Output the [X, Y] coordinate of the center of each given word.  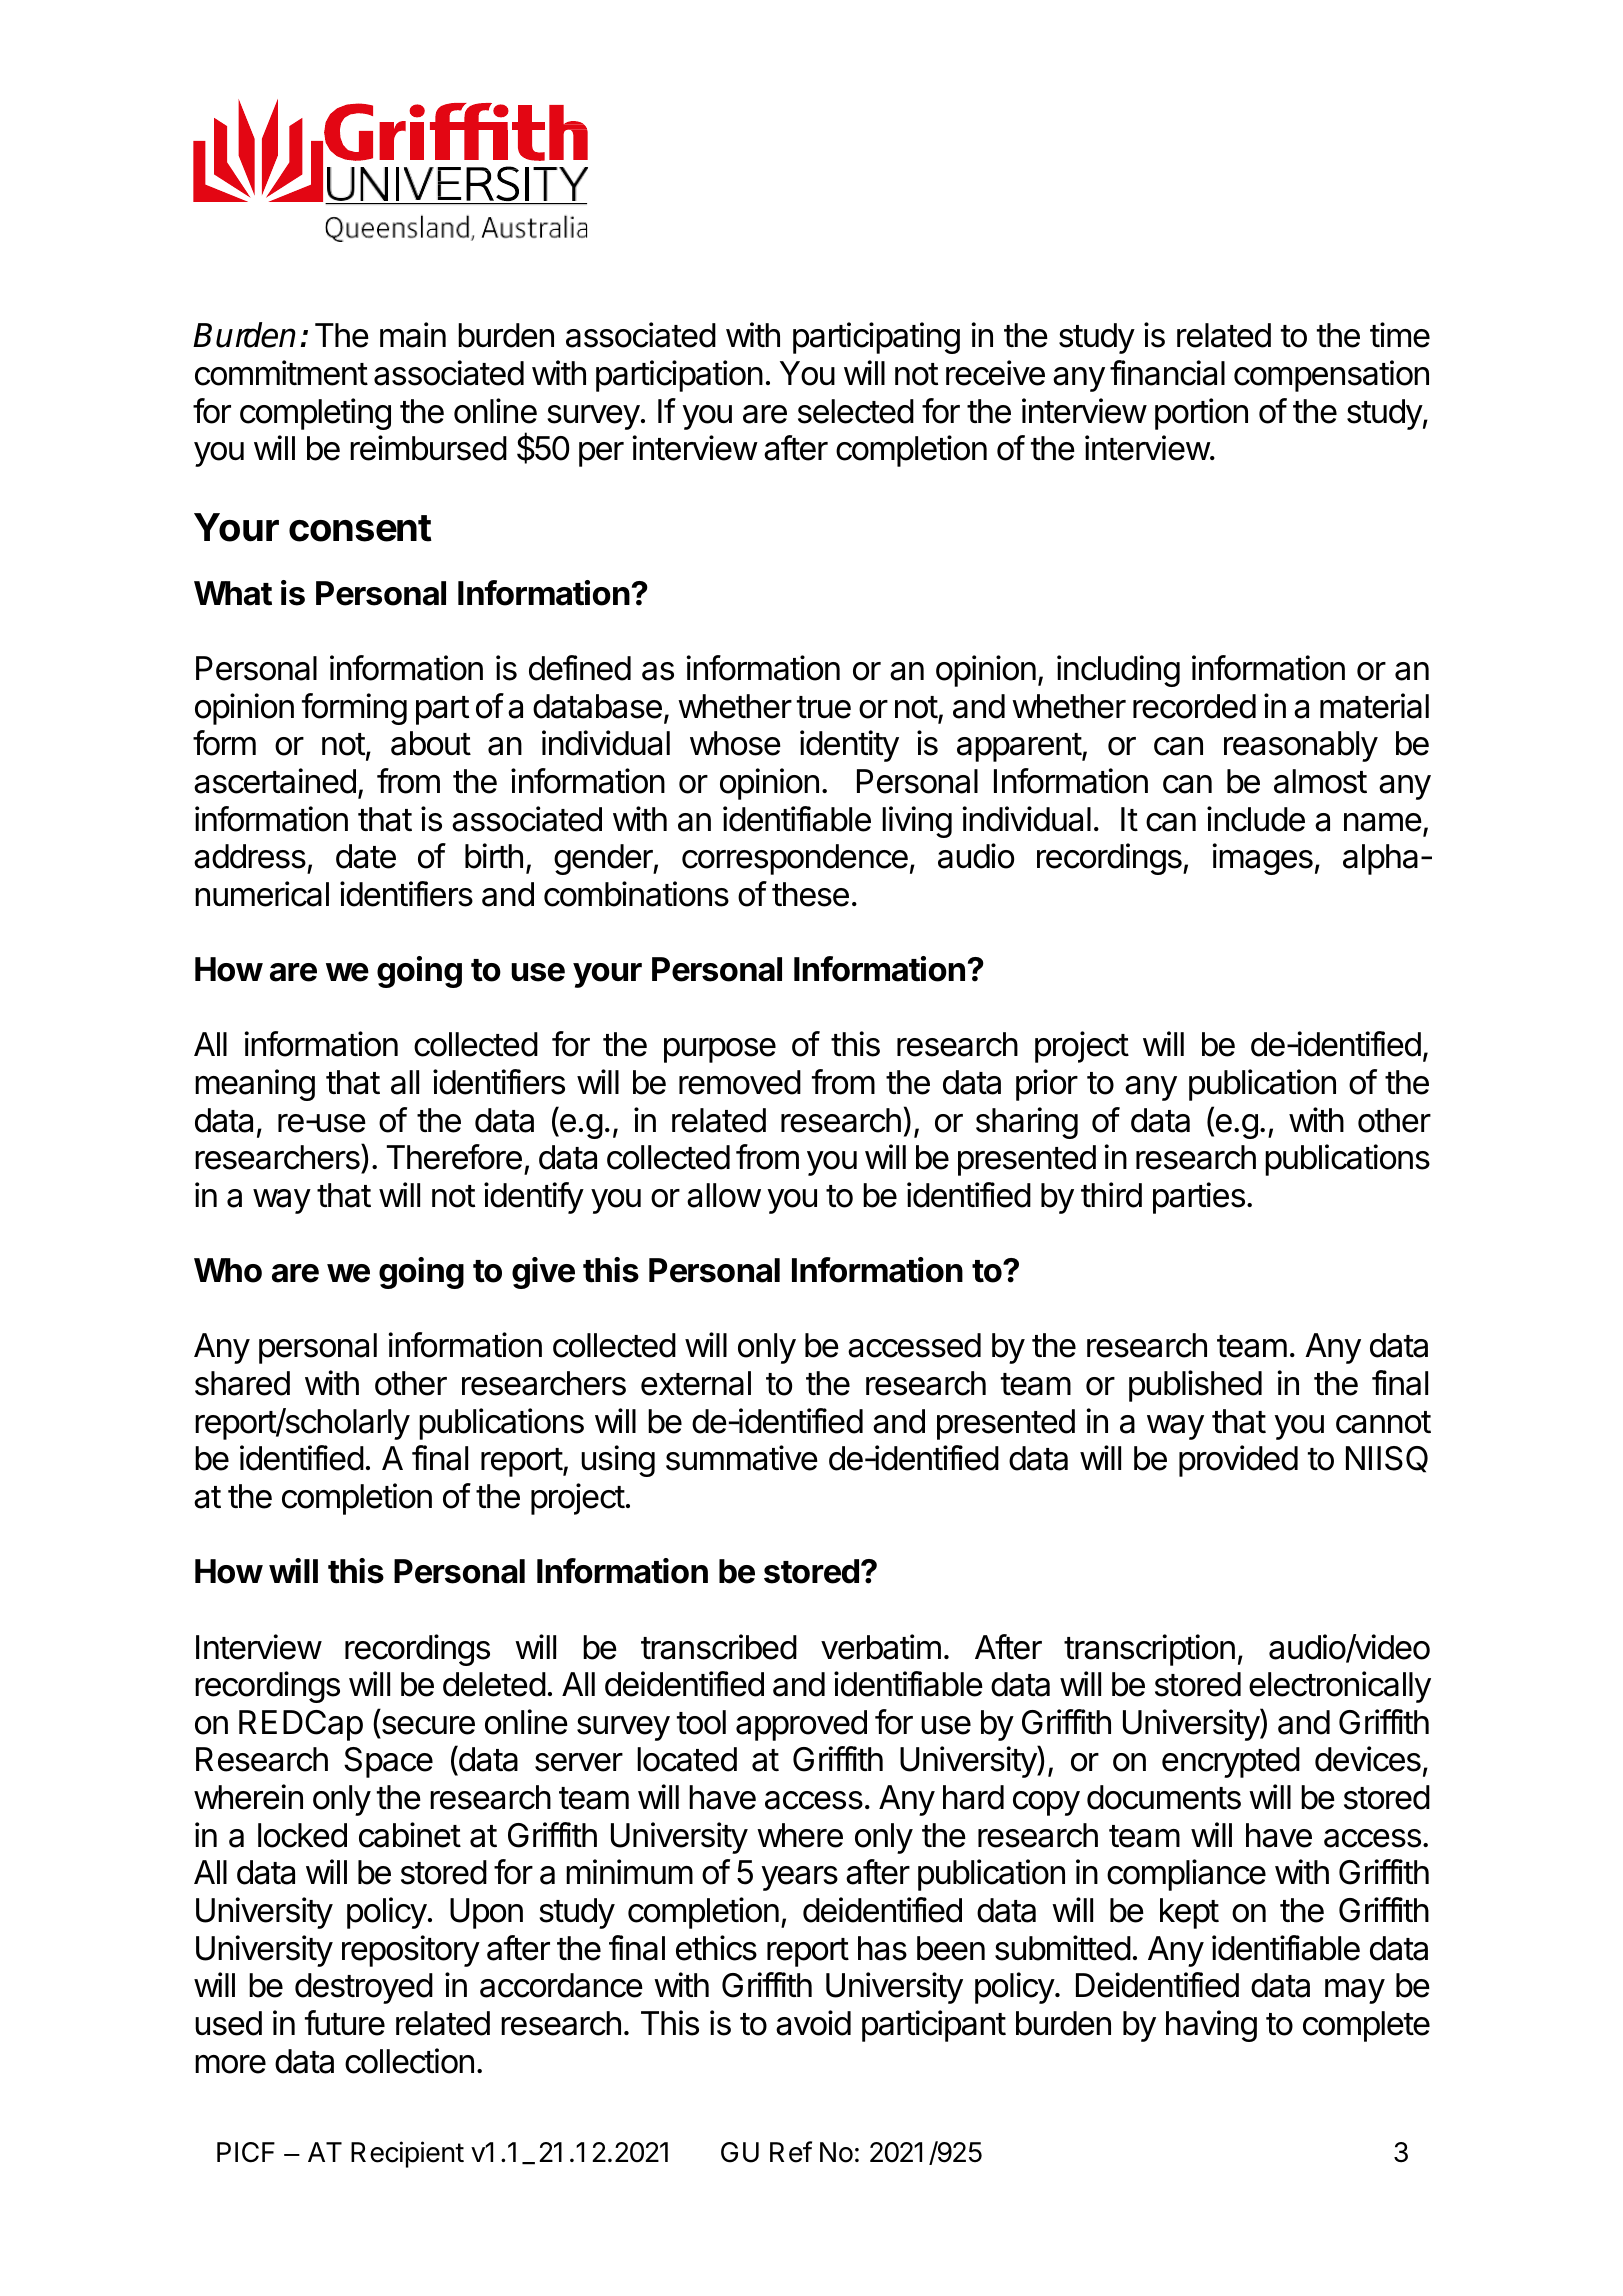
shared [242, 1383]
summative [742, 1458]
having [1211, 2026]
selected [856, 411]
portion [1201, 414]
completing [315, 414]
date [366, 856]
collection [409, 2061]
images [1262, 859]
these [810, 894]
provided [1238, 1461]
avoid [813, 2023]
